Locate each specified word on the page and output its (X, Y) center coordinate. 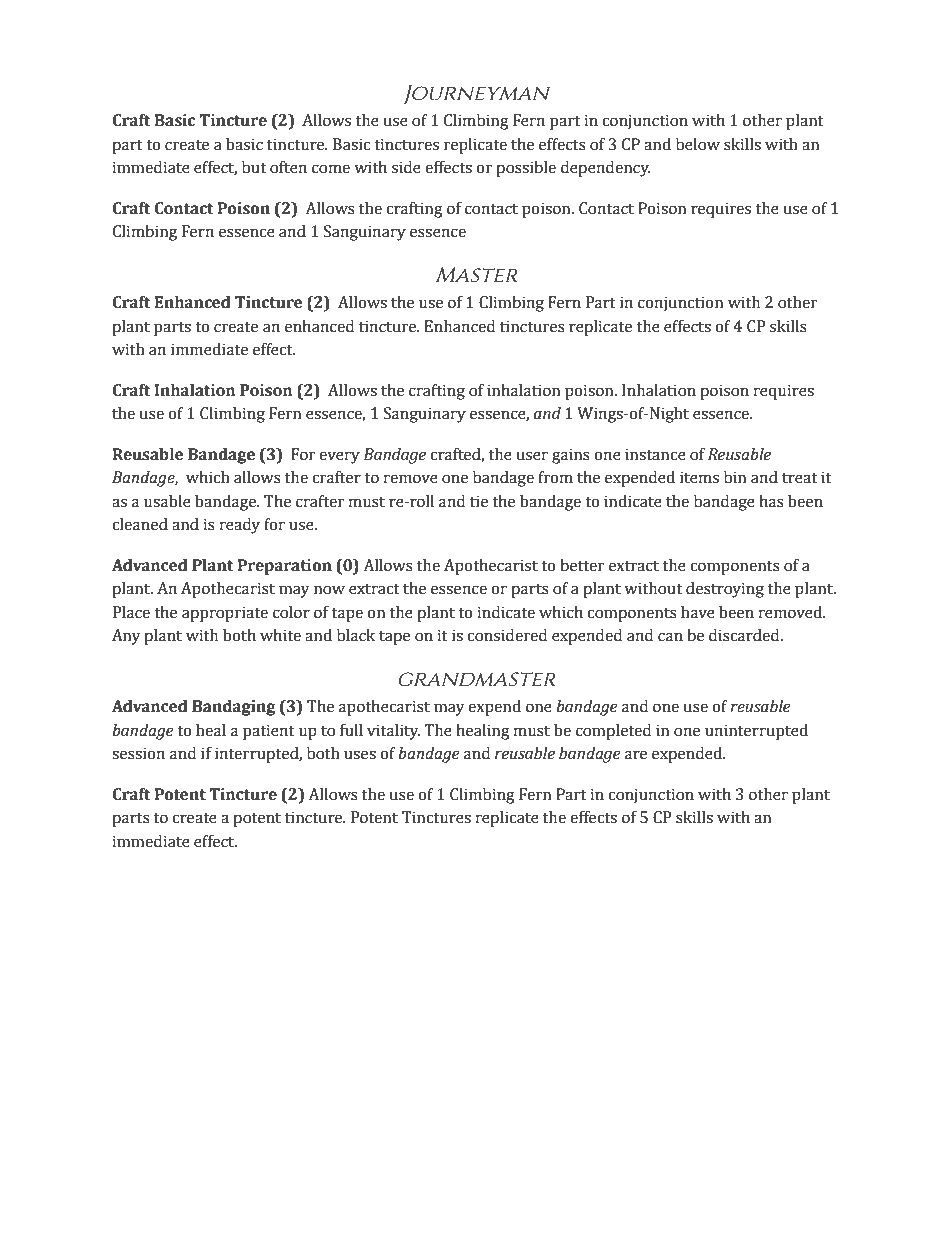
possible (526, 169)
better (582, 565)
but (254, 167)
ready (240, 526)
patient (269, 732)
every (339, 457)
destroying (725, 590)
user (532, 456)
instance (655, 454)
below (698, 144)
